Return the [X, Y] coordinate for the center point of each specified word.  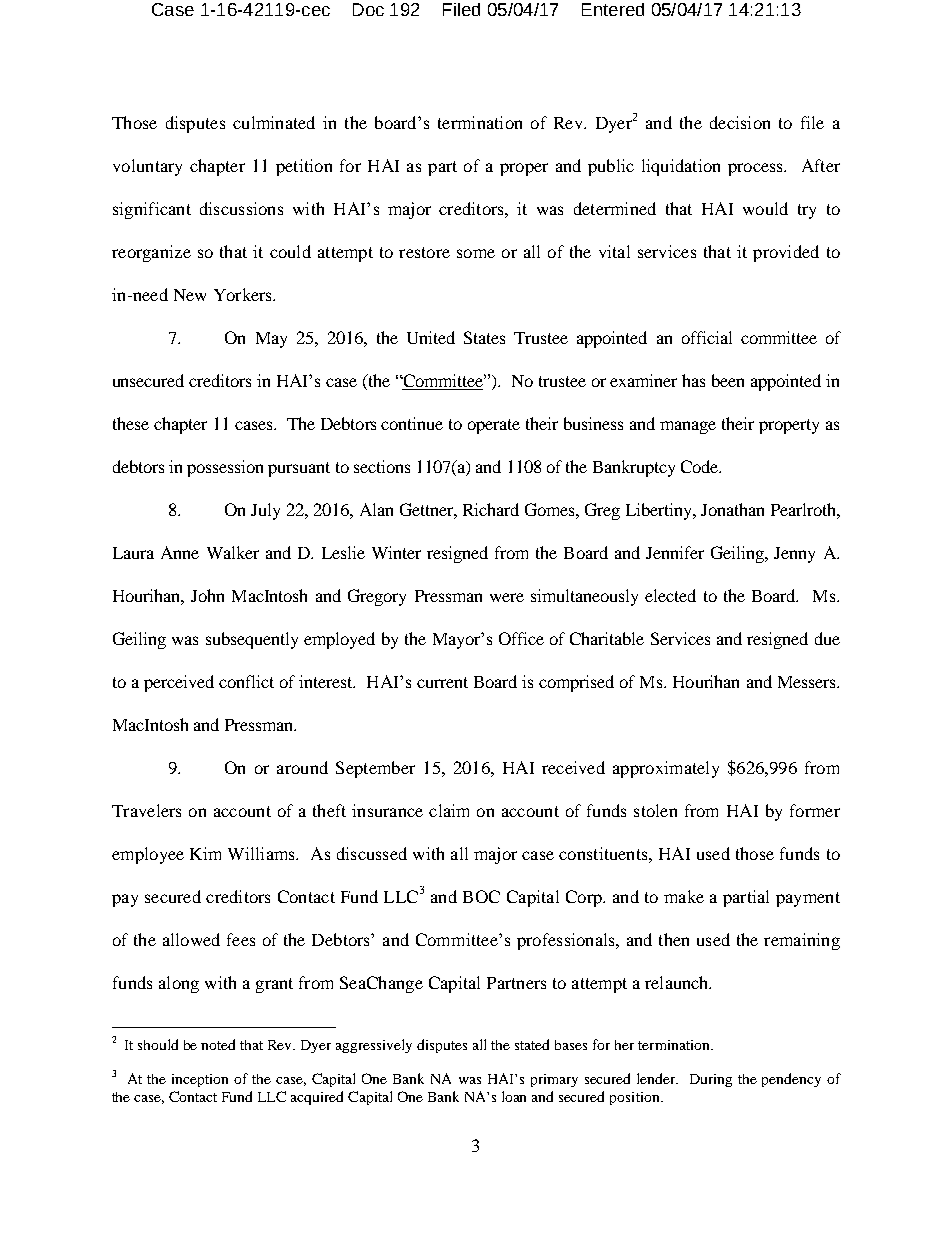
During [711, 1080]
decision [740, 122]
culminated [274, 122]
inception [200, 1080]
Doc [368, 9]
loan [514, 1096]
